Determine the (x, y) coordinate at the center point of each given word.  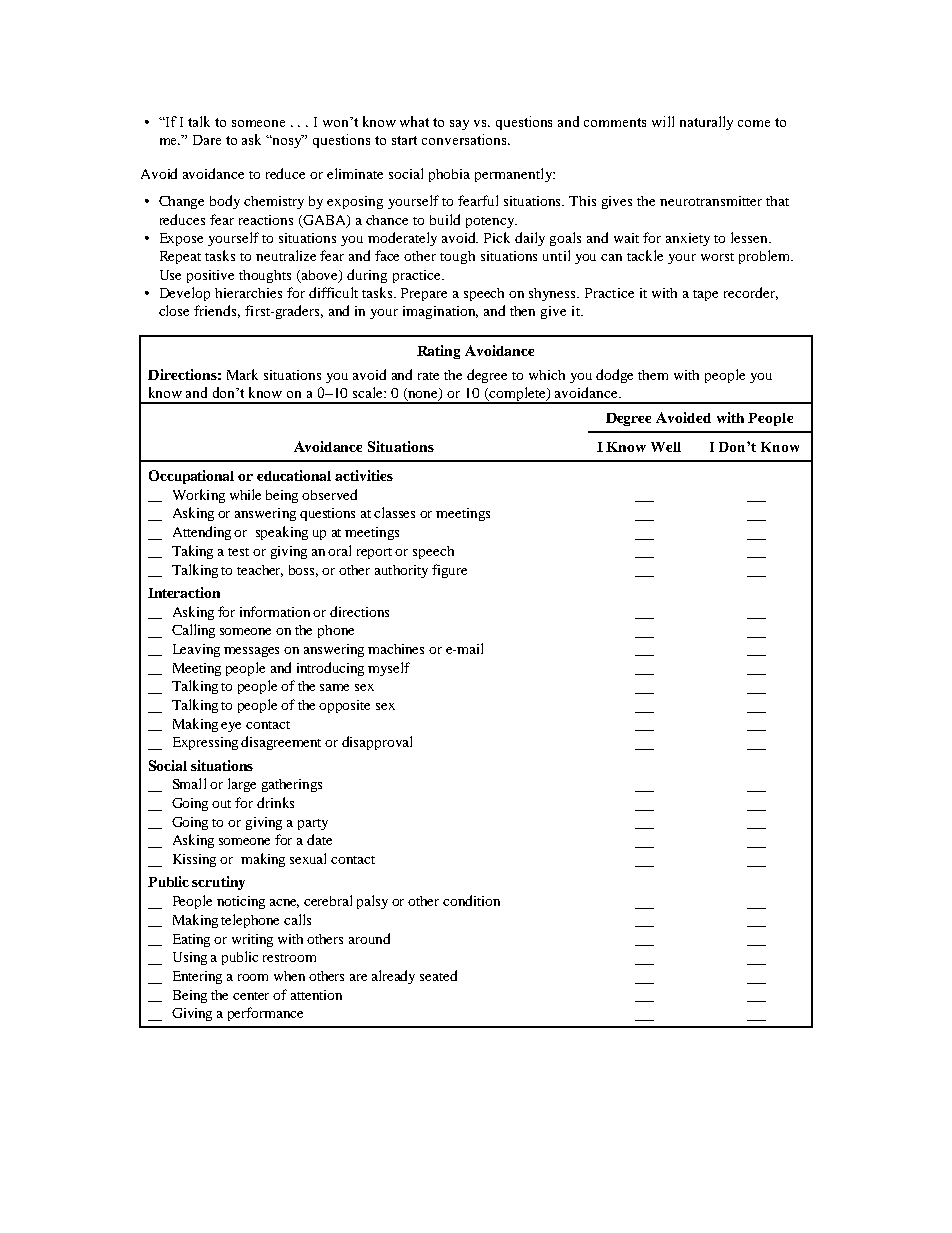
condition (471, 900)
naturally (706, 123)
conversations (465, 139)
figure (449, 571)
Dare (207, 140)
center (251, 996)
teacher (260, 571)
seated (438, 975)
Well (666, 447)
